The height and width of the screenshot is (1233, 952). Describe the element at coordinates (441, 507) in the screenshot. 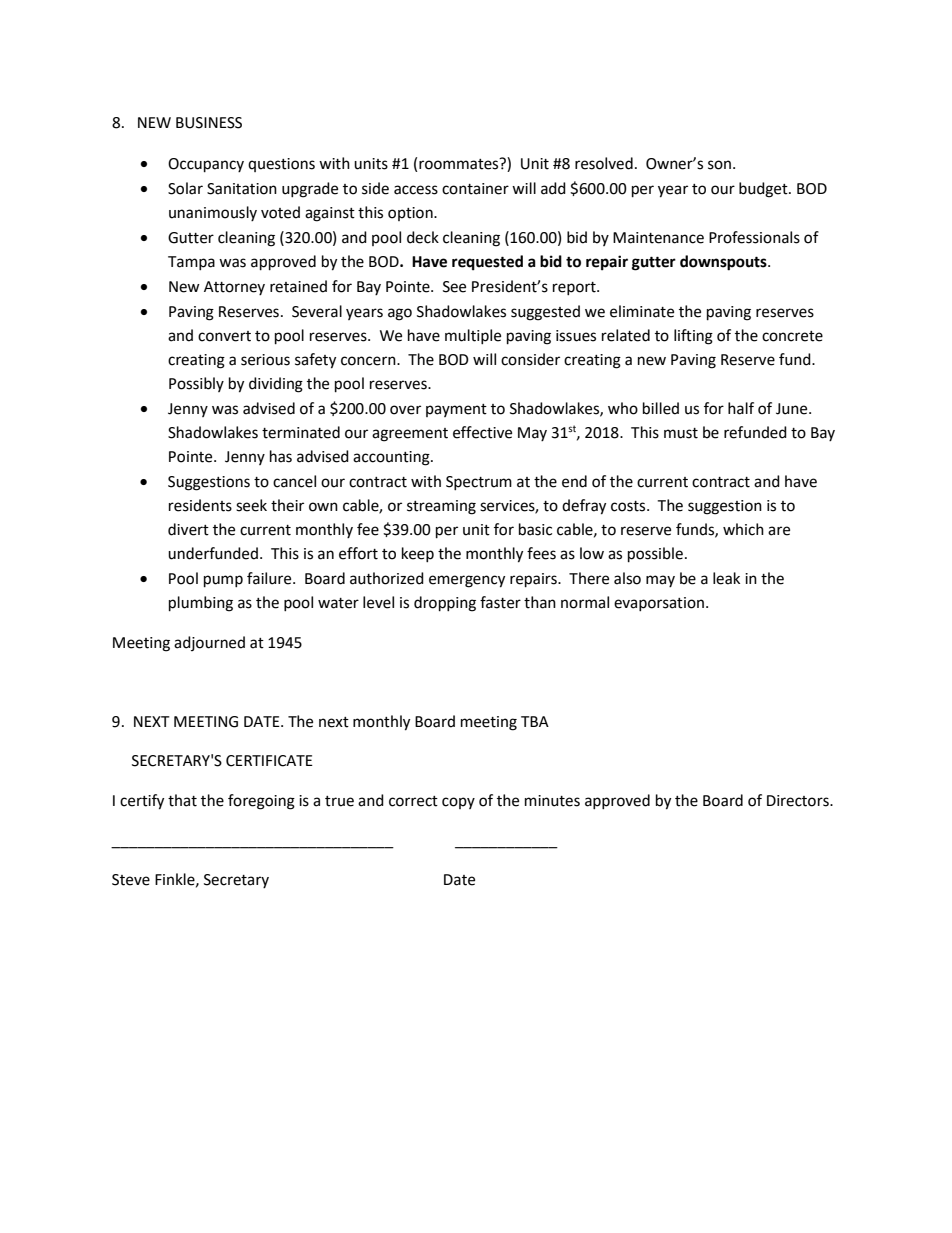

I see `streaming` at that location.
